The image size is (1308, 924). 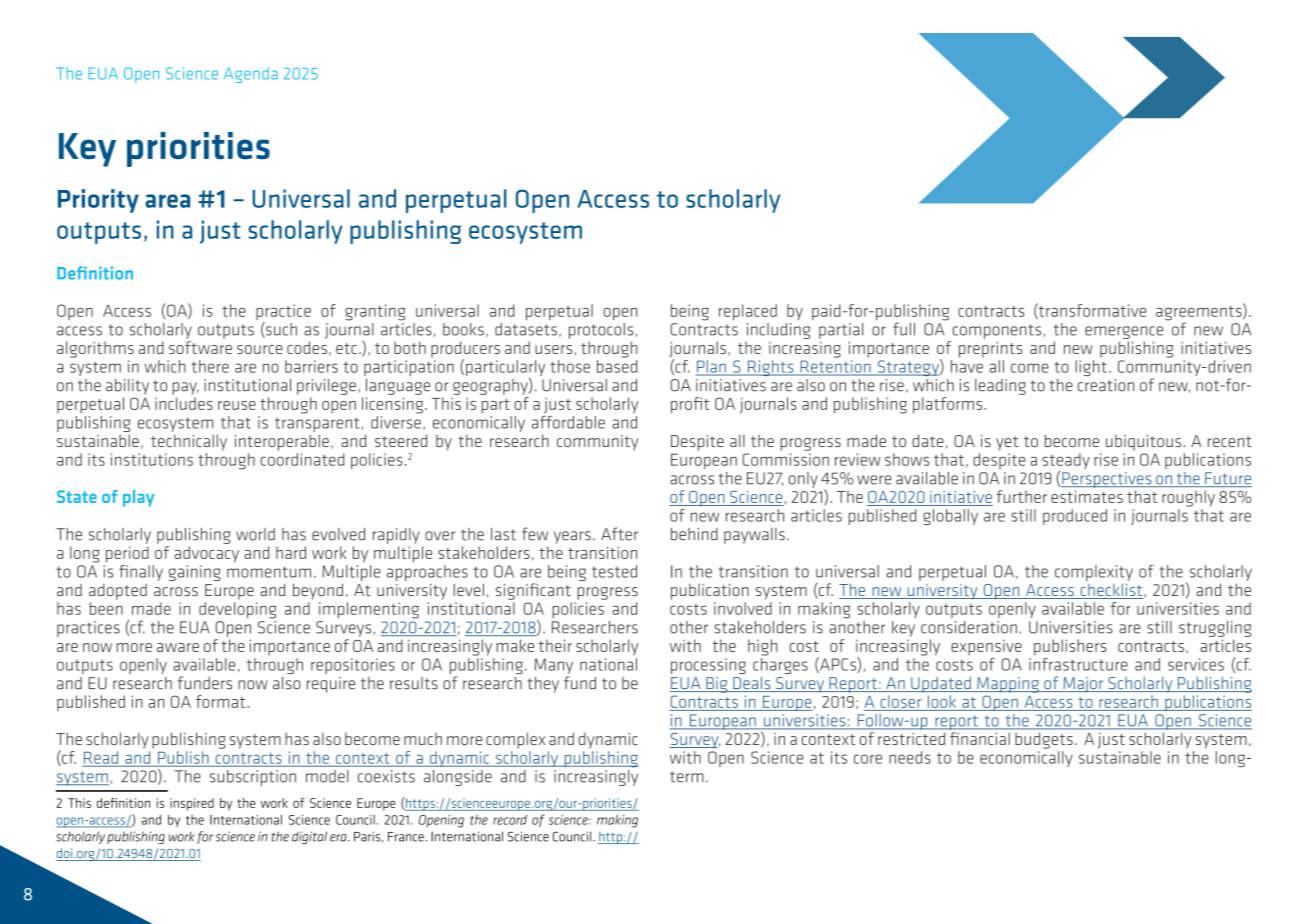 I want to click on emergence, so click(x=1124, y=332).
